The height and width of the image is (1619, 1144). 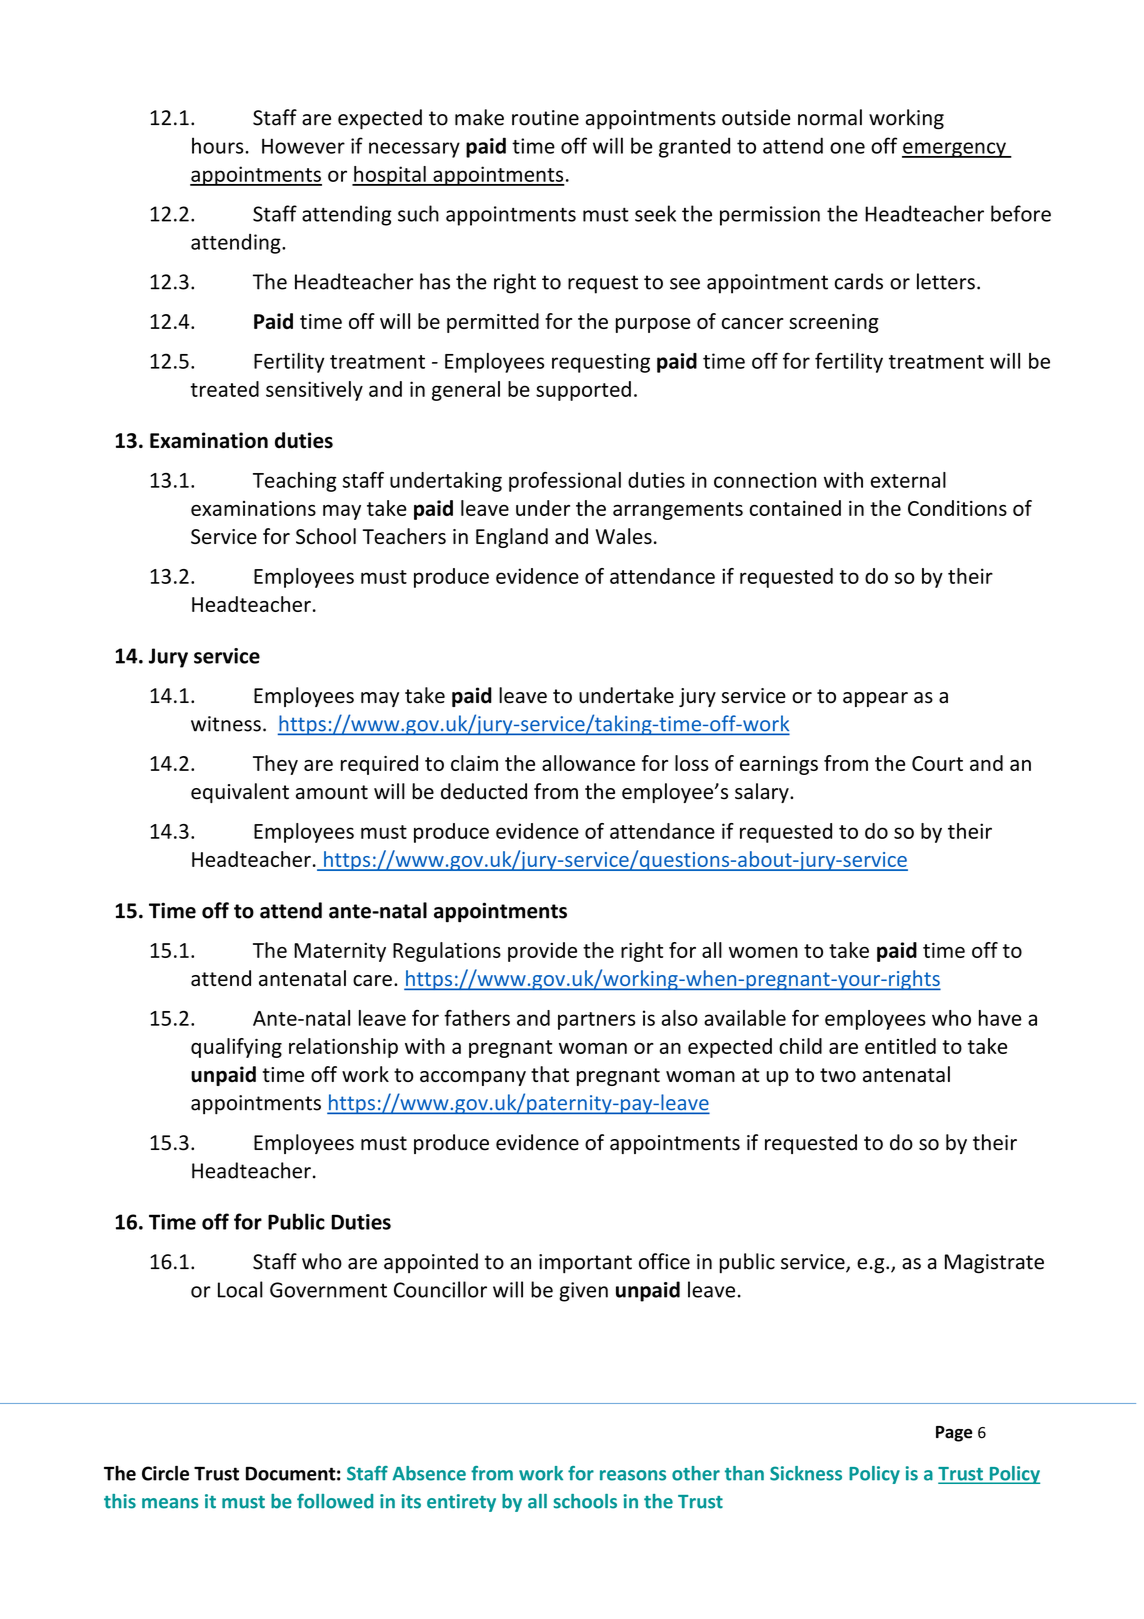 I want to click on emergency, so click(x=955, y=150).
